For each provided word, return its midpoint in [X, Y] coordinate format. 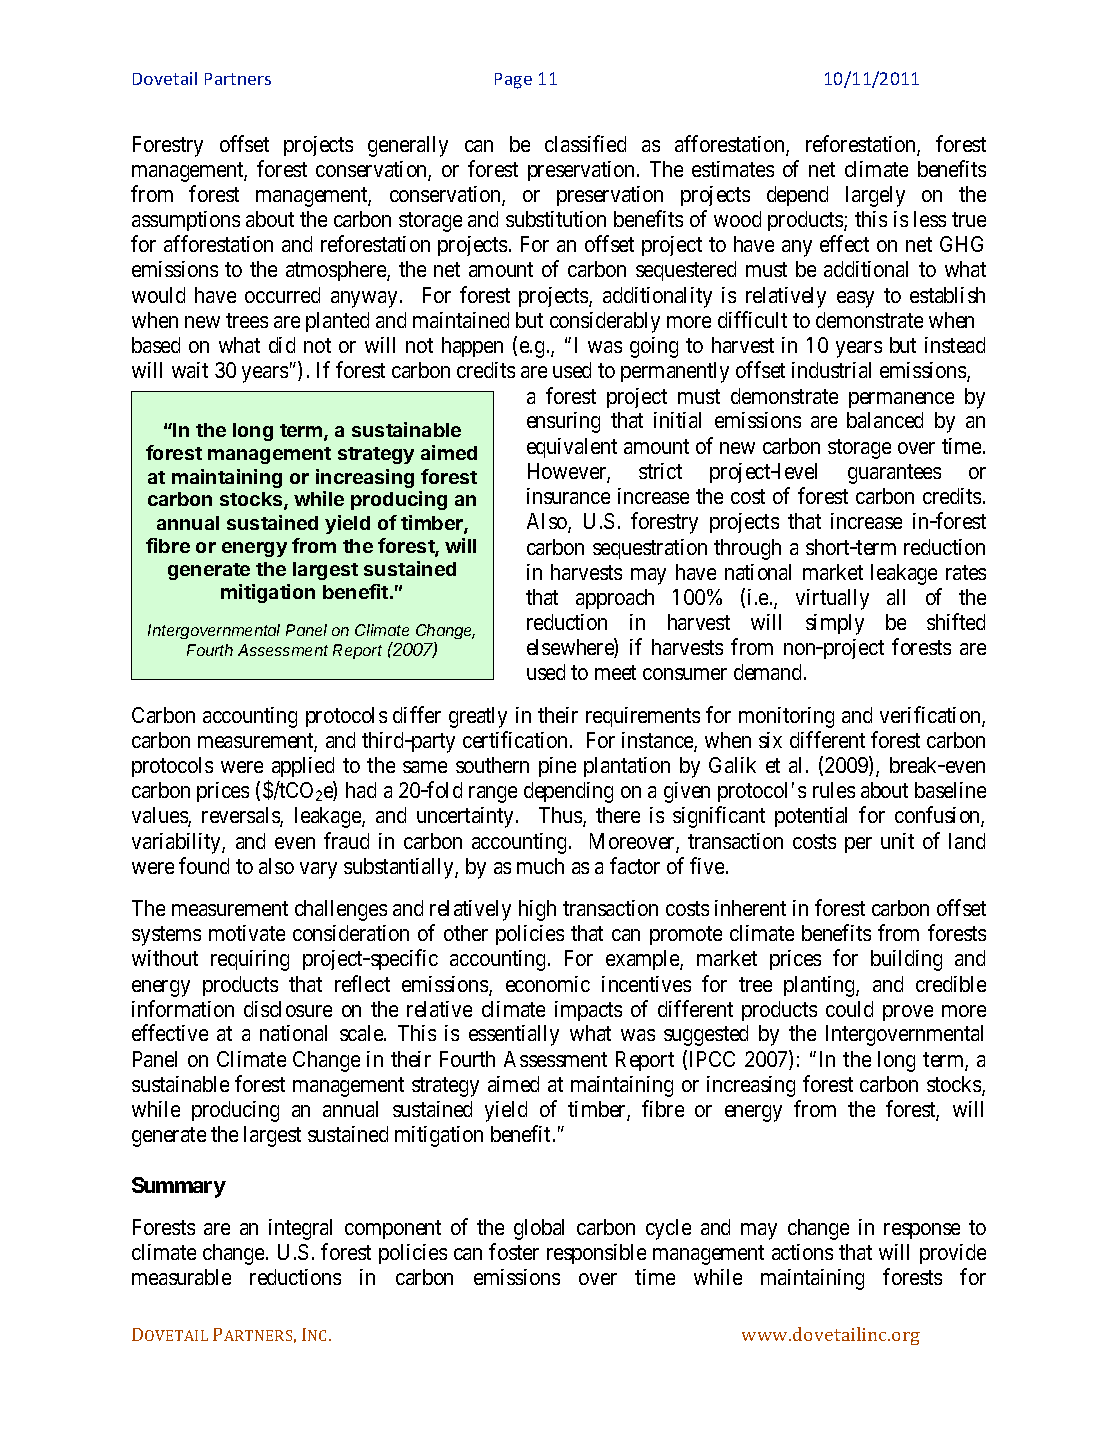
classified [585, 143]
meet [615, 673]
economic [548, 984]
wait [190, 370]
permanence [901, 400]
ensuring [563, 422]
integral [300, 1229]
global [539, 1229]
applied [303, 767]
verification [931, 716]
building [906, 960]
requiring [250, 960]
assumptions [186, 221]
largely [875, 196]
